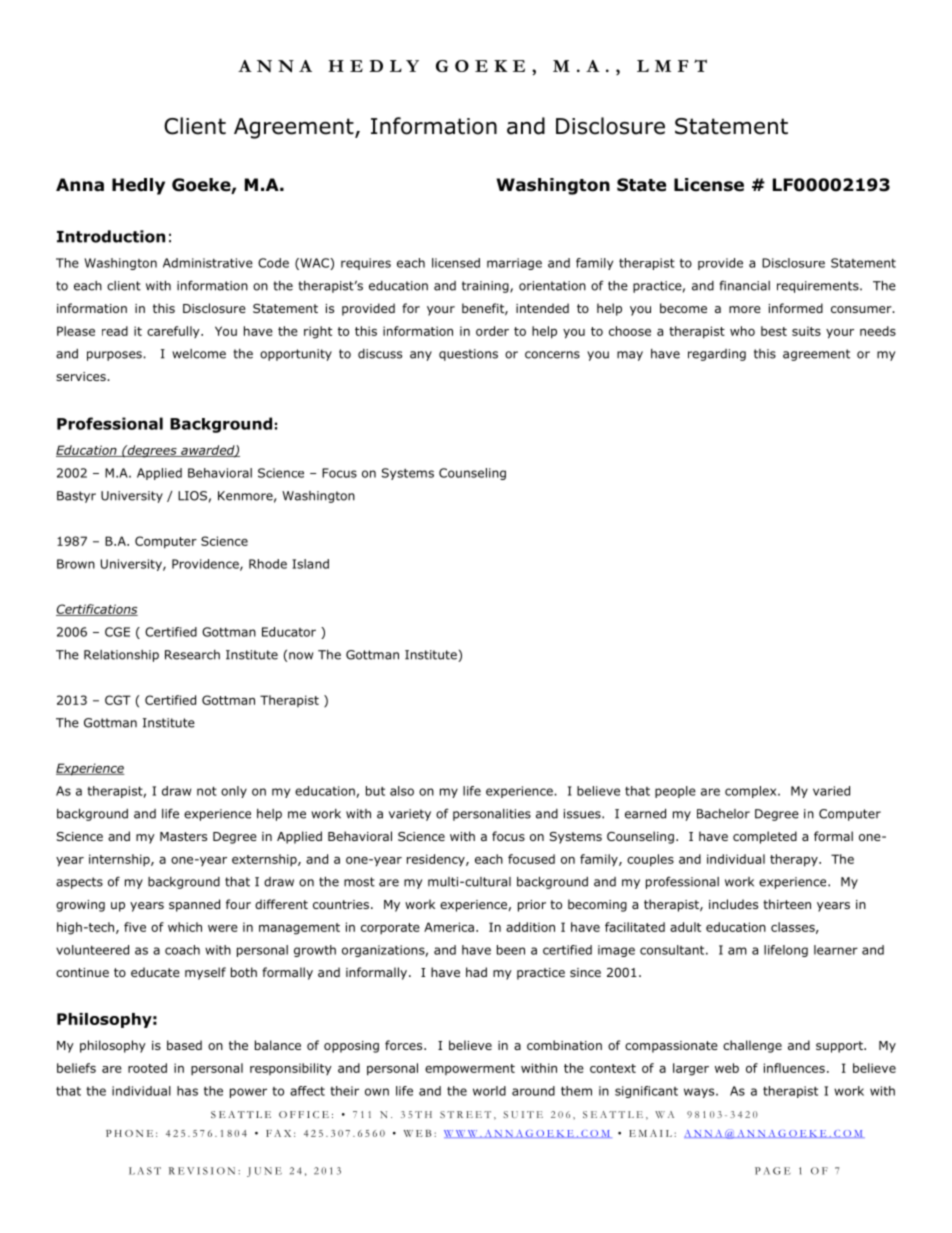 This screenshot has width=952, height=1233. I want to click on influences, so click(794, 1068).
